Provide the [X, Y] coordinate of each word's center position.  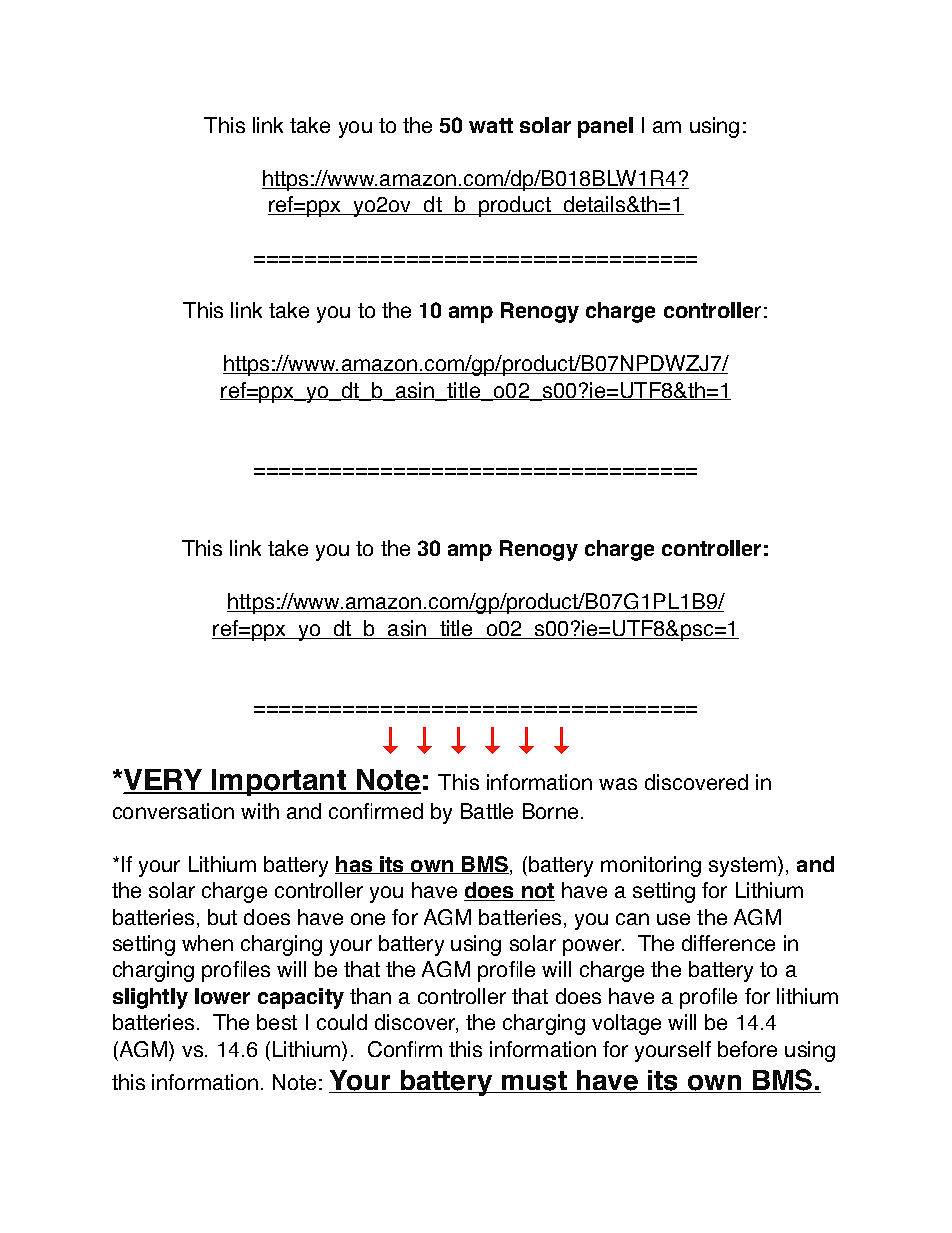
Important [279, 782]
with [260, 811]
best [277, 1022]
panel [605, 127]
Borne [550, 811]
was [618, 784]
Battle [487, 811]
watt [491, 125]
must [534, 1082]
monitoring [651, 866]
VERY [164, 781]
